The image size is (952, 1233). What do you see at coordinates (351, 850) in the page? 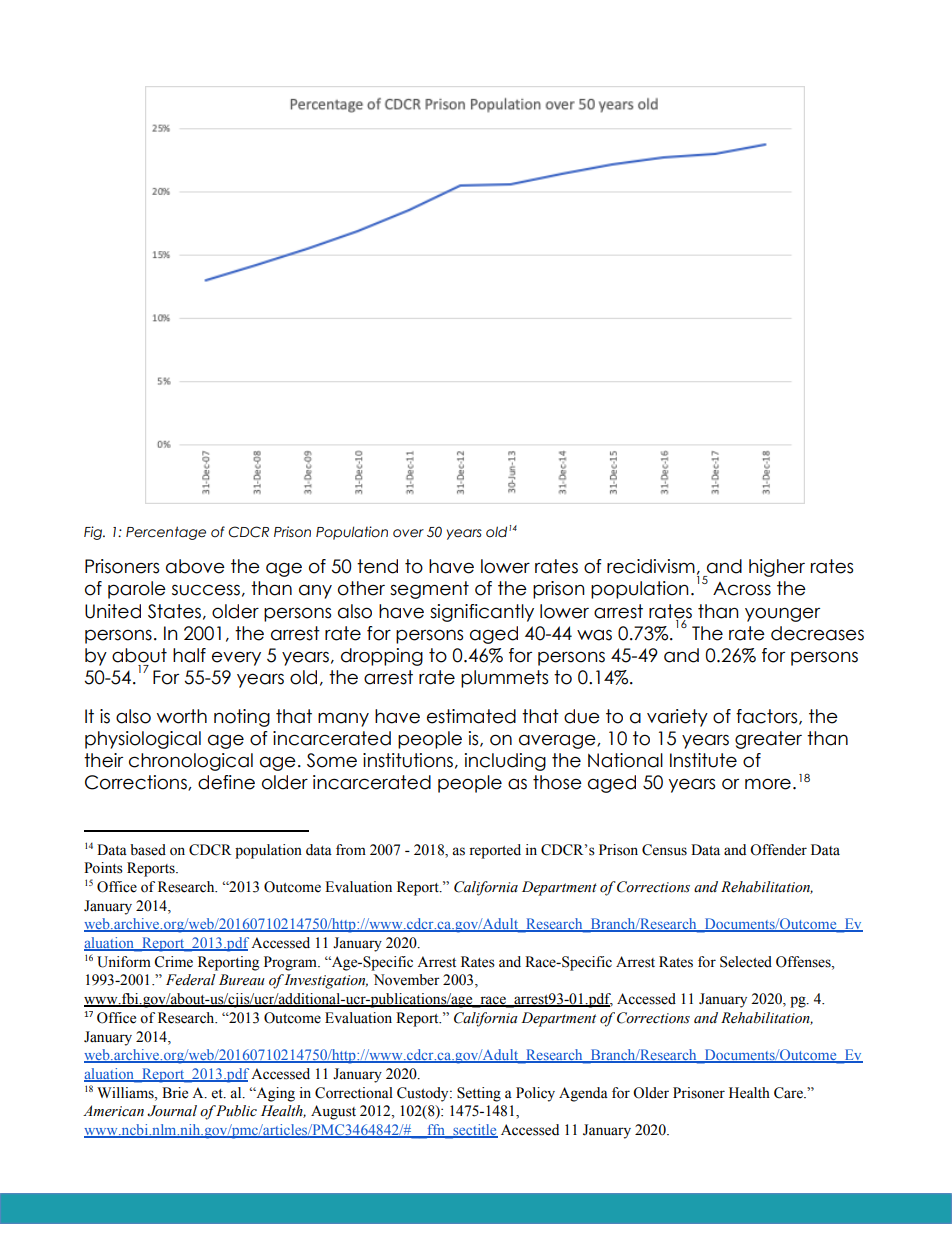
I see `from` at bounding box center [351, 850].
